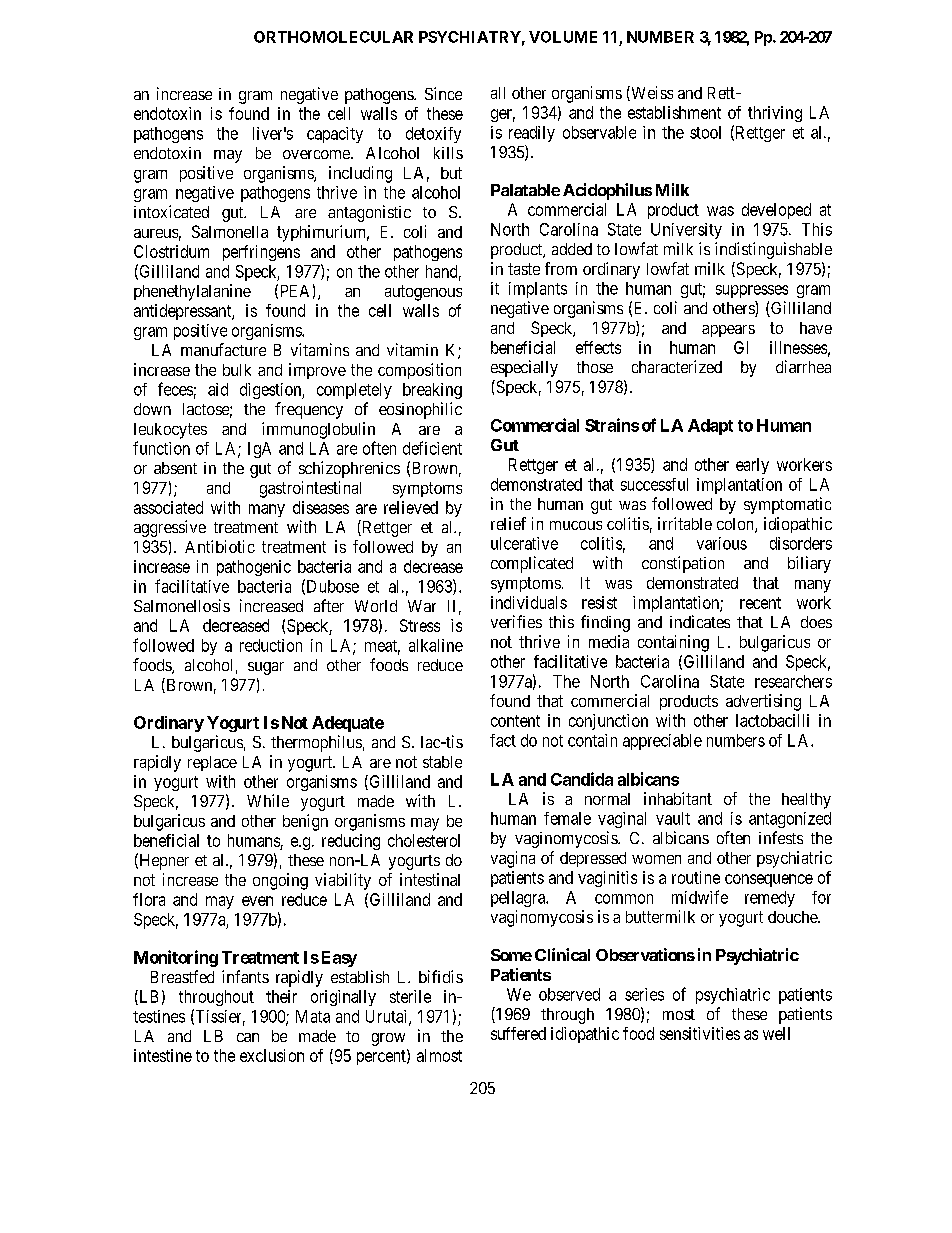  I want to click on various, so click(722, 543).
